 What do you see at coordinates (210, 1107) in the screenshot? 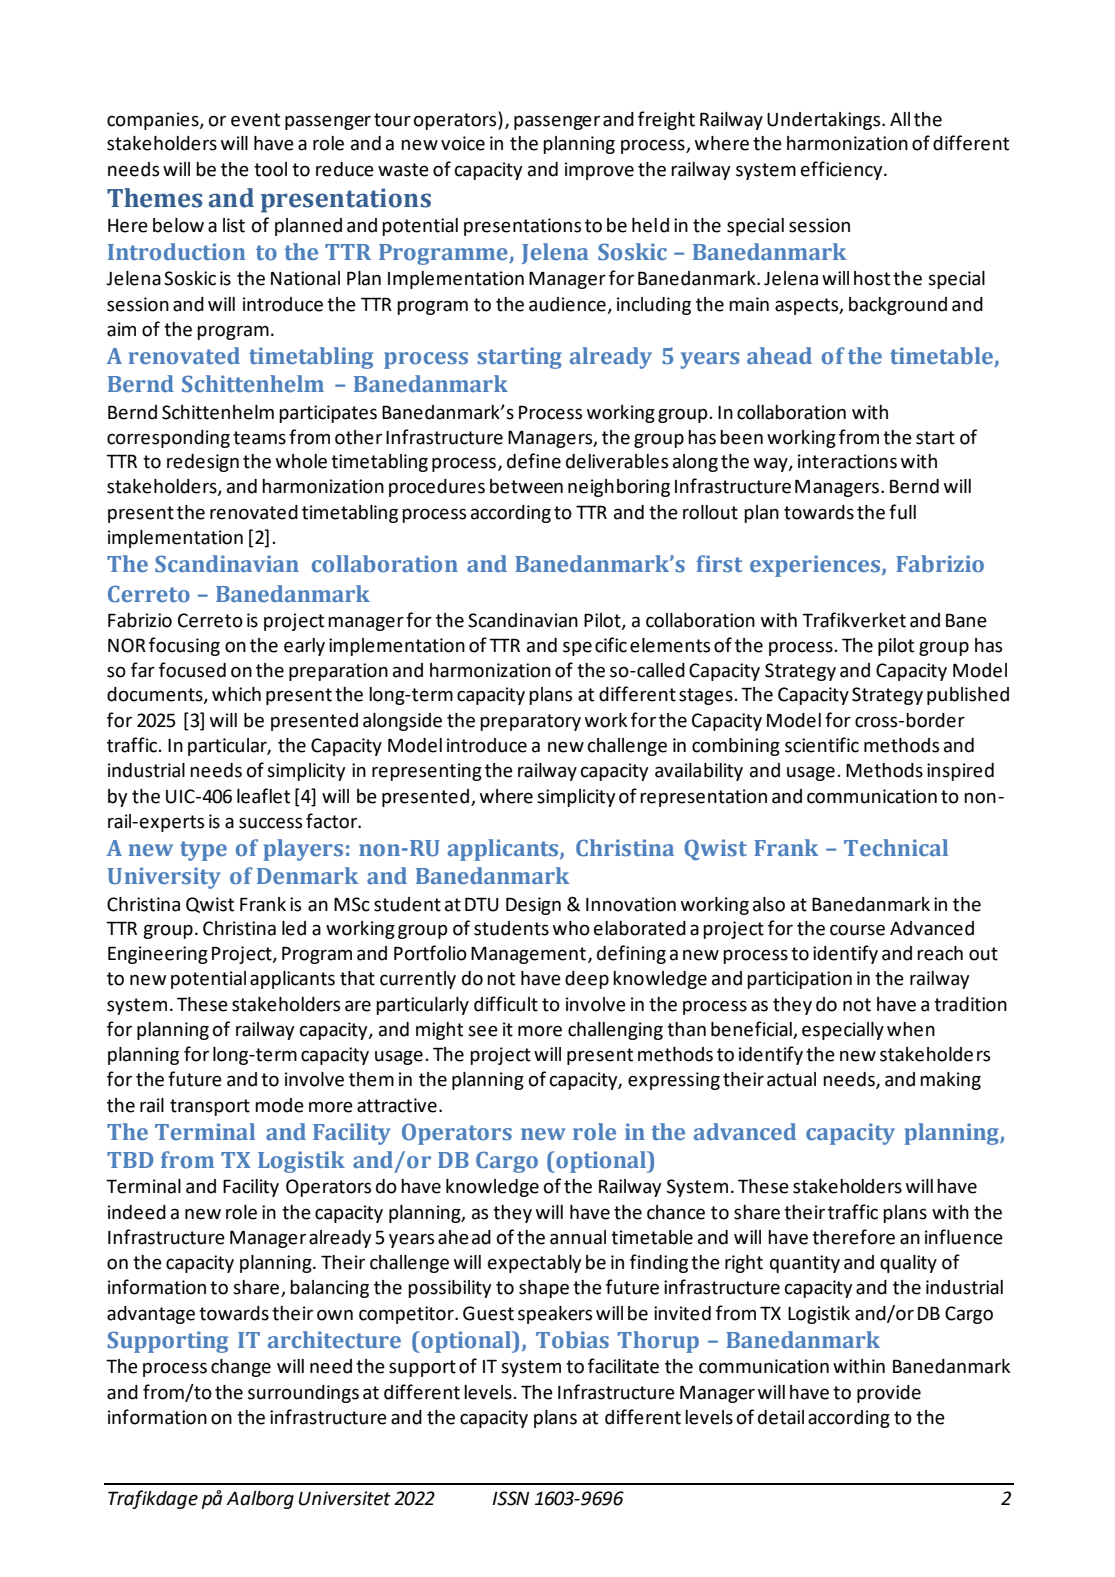
I see `transport` at bounding box center [210, 1107].
